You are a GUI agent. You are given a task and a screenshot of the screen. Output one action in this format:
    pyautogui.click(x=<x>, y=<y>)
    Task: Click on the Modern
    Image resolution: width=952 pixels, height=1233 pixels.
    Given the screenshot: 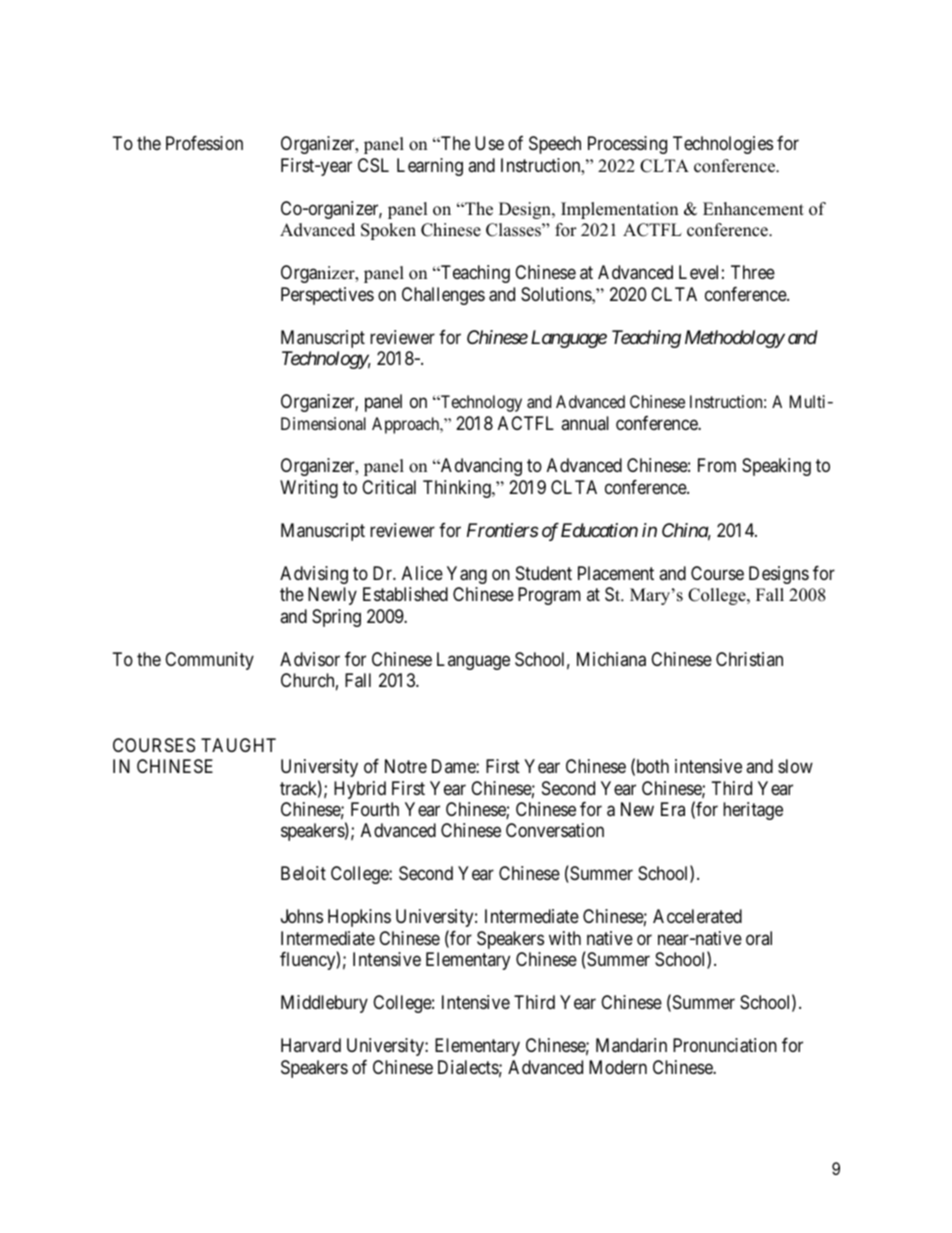 What is the action you would take?
    pyautogui.click(x=618, y=1067)
